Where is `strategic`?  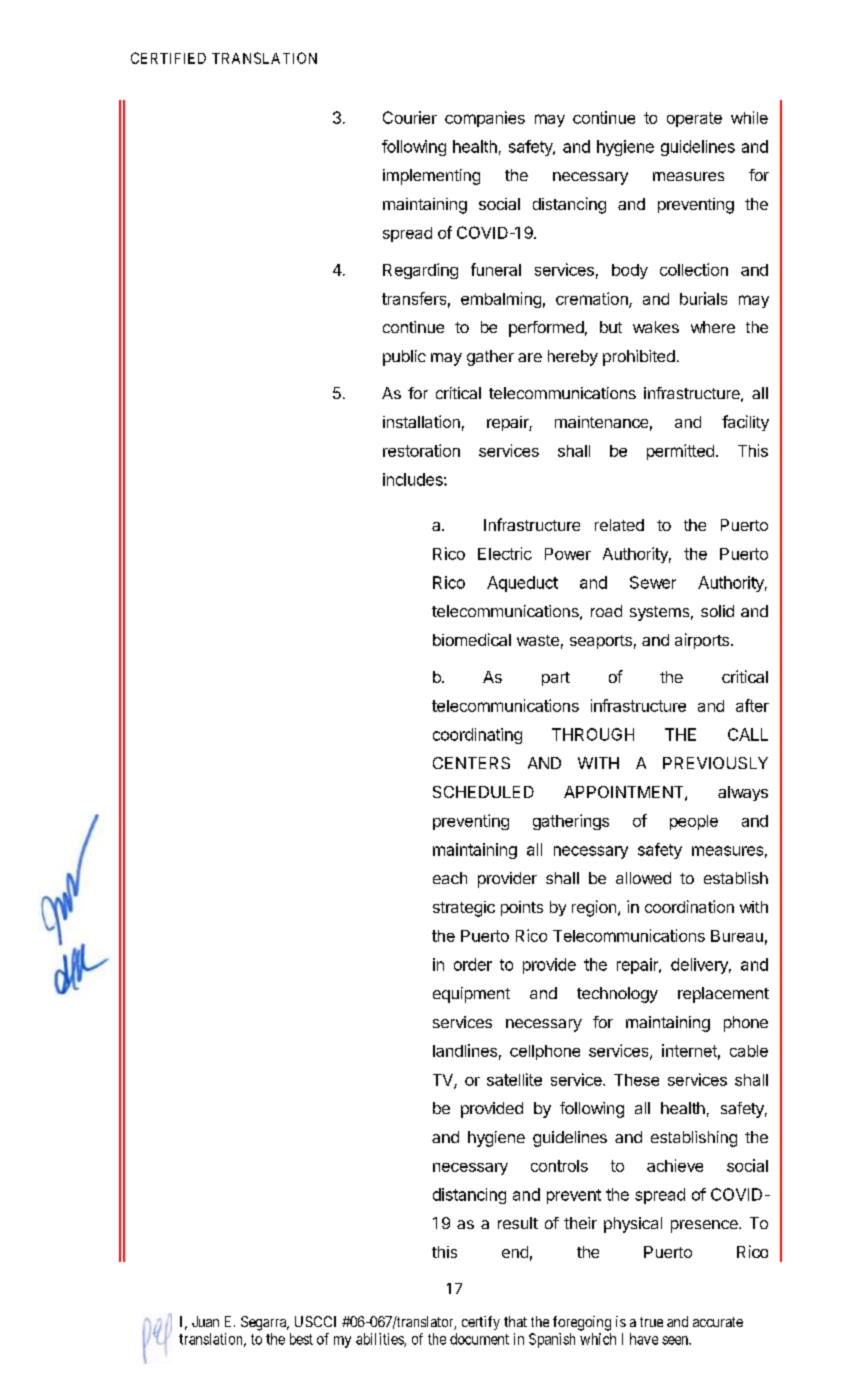
strategic is located at coordinates (464, 909).
